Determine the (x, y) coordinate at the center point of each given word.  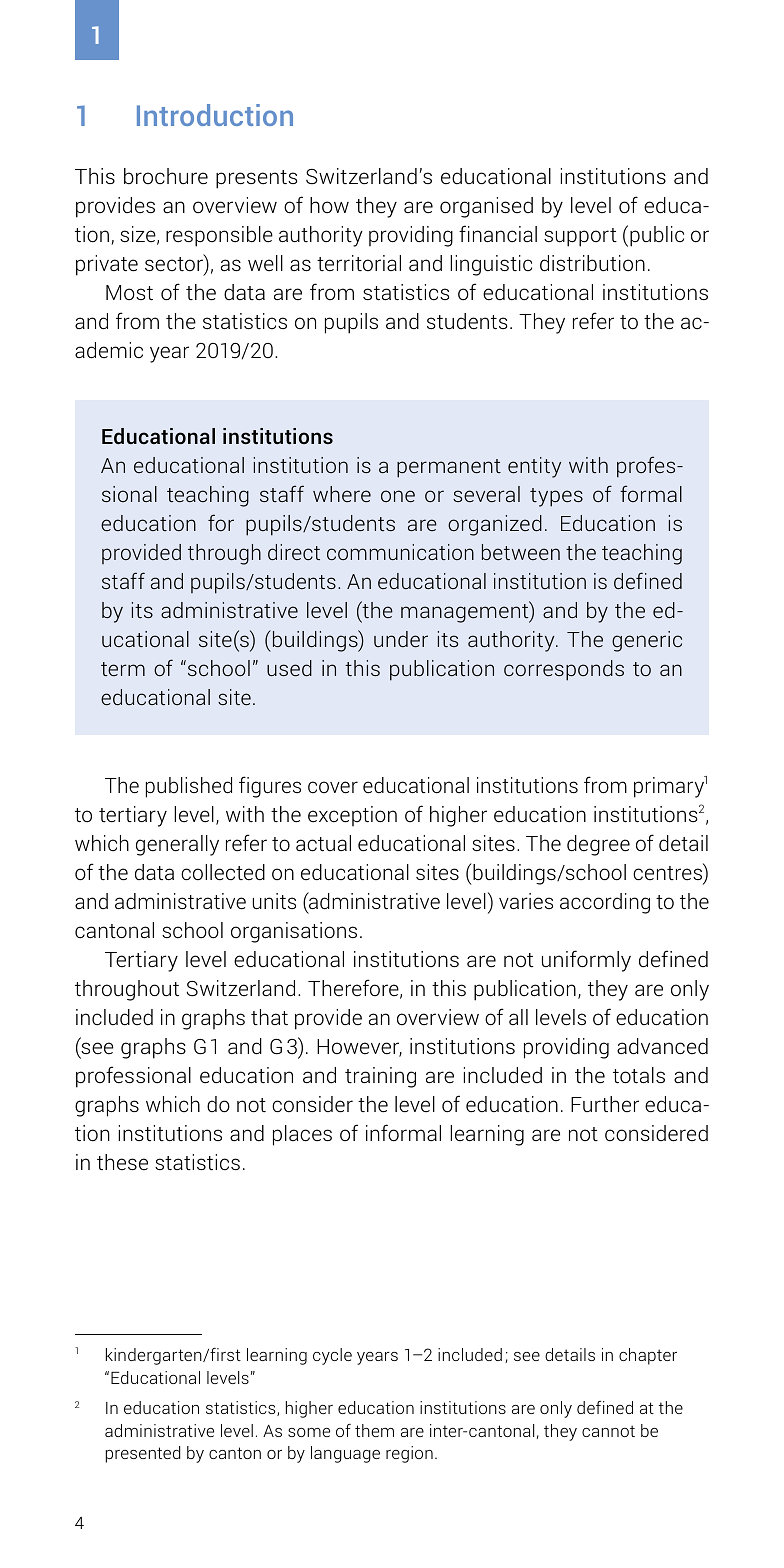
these (122, 1162)
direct (294, 552)
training (380, 1077)
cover (333, 787)
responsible (219, 236)
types (556, 497)
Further (605, 1104)
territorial (359, 263)
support (580, 237)
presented (143, 1454)
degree (598, 845)
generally (177, 845)
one (398, 496)
